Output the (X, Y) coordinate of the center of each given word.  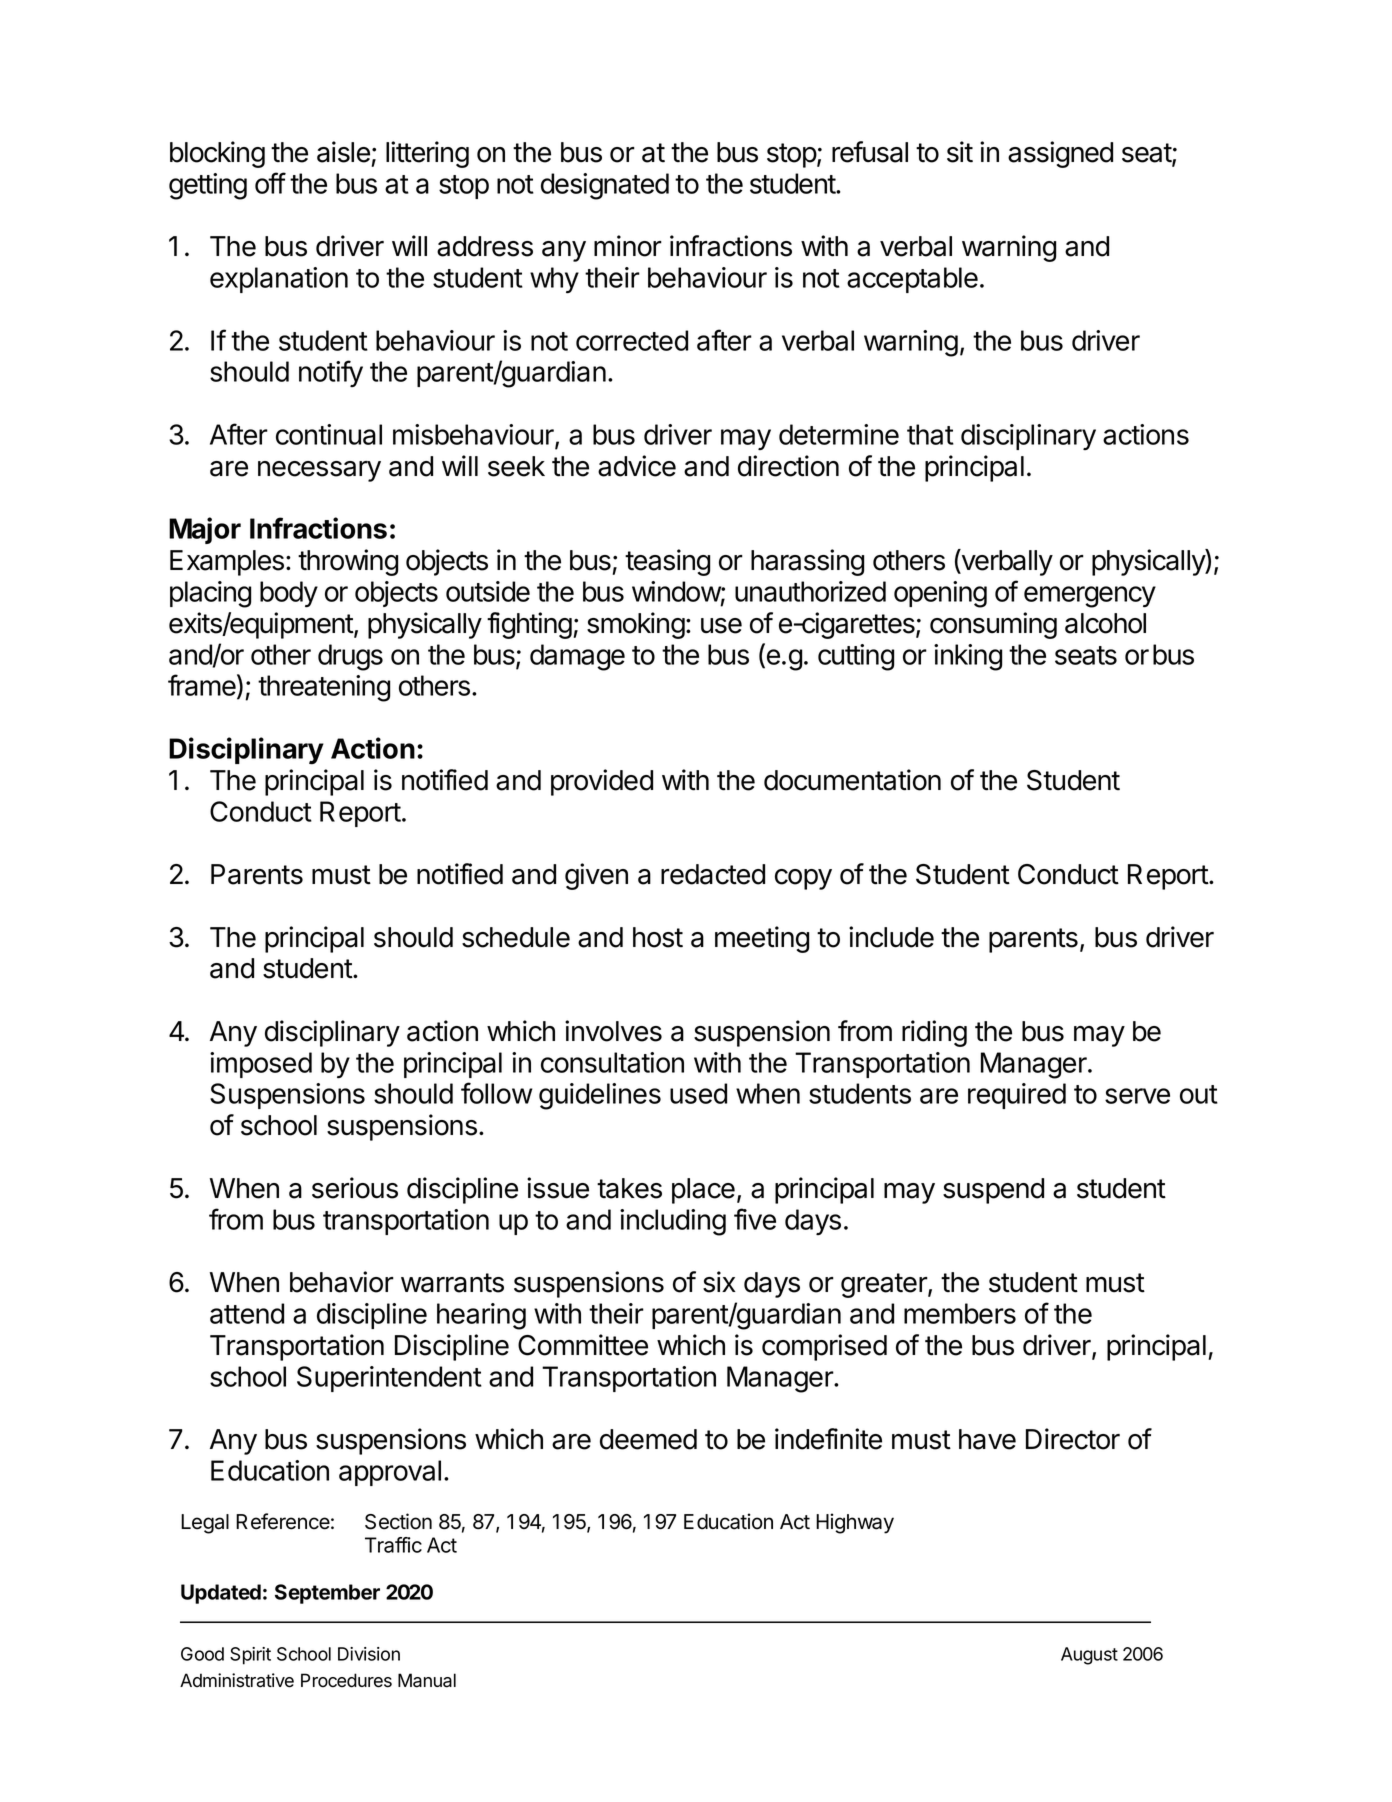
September (327, 1594)
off (270, 183)
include (891, 937)
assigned (1060, 154)
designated (605, 186)
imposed (261, 1065)
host (658, 937)
